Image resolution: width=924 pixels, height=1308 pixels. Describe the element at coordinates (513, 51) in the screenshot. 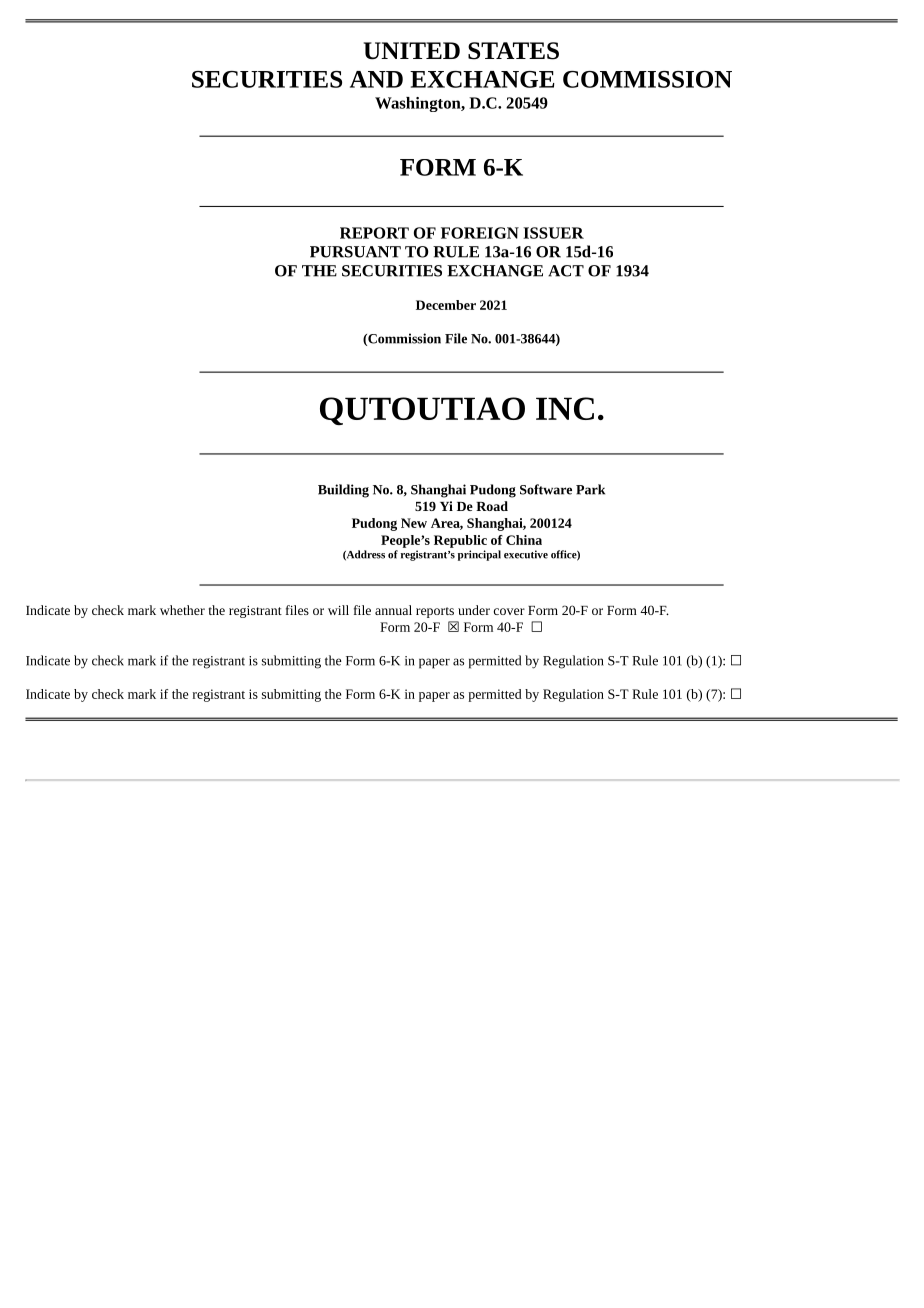

I see `STATES` at that location.
